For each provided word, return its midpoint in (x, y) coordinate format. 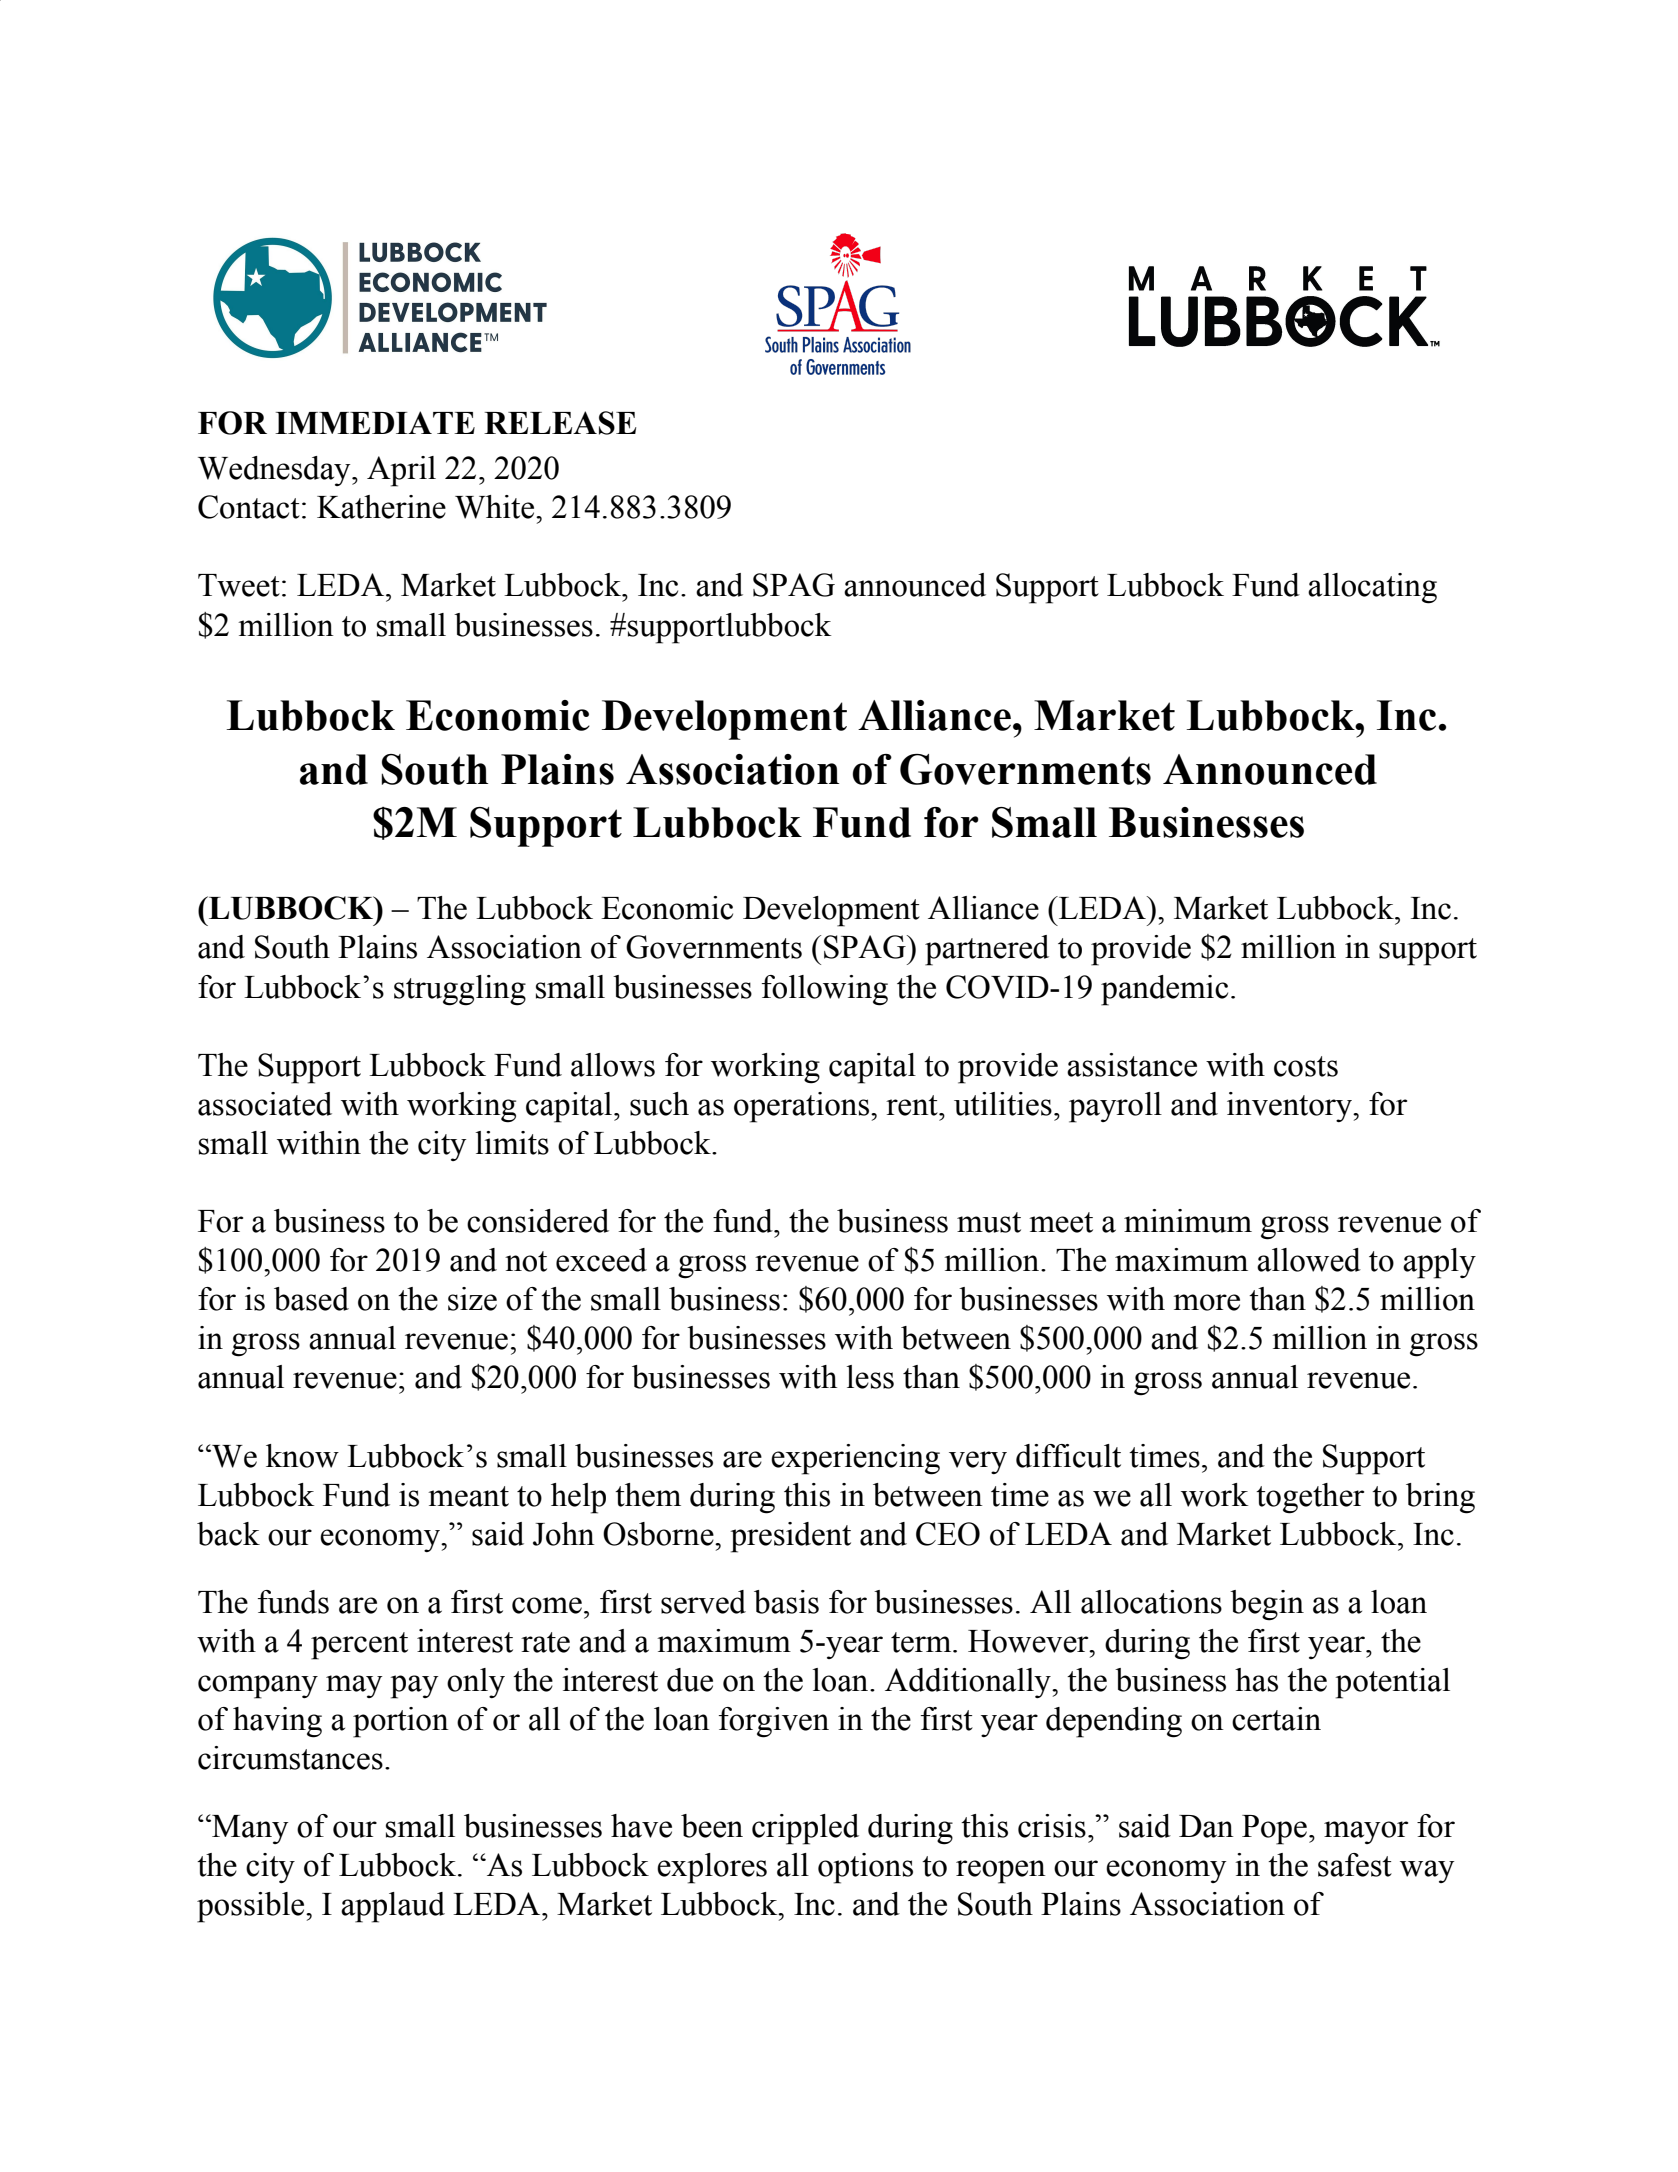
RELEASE (560, 423)
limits (512, 1143)
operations (803, 1107)
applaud (393, 1907)
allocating (1372, 588)
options (865, 1868)
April (401, 471)
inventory (1290, 1107)
